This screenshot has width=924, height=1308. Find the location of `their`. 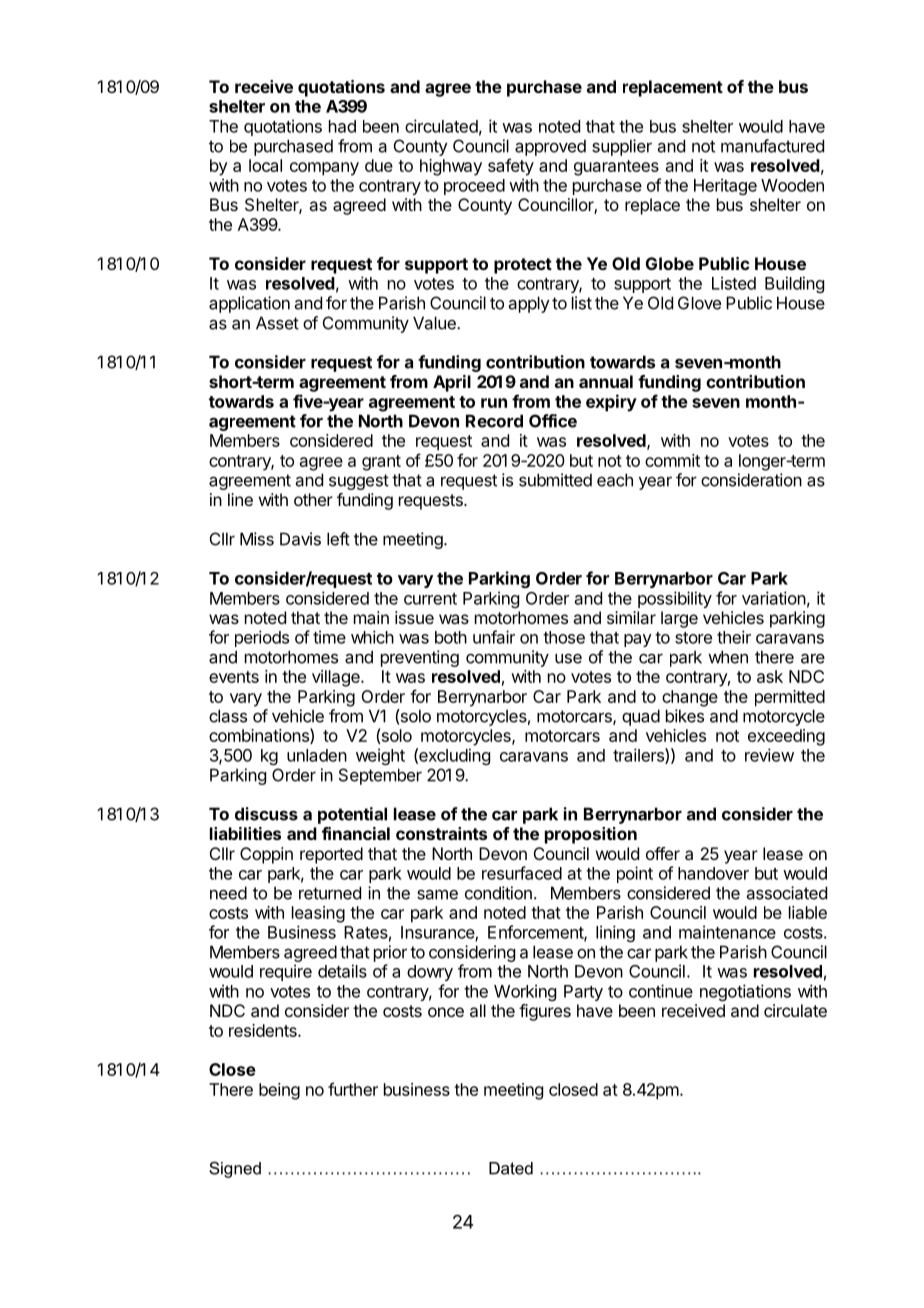

their is located at coordinates (734, 637).
